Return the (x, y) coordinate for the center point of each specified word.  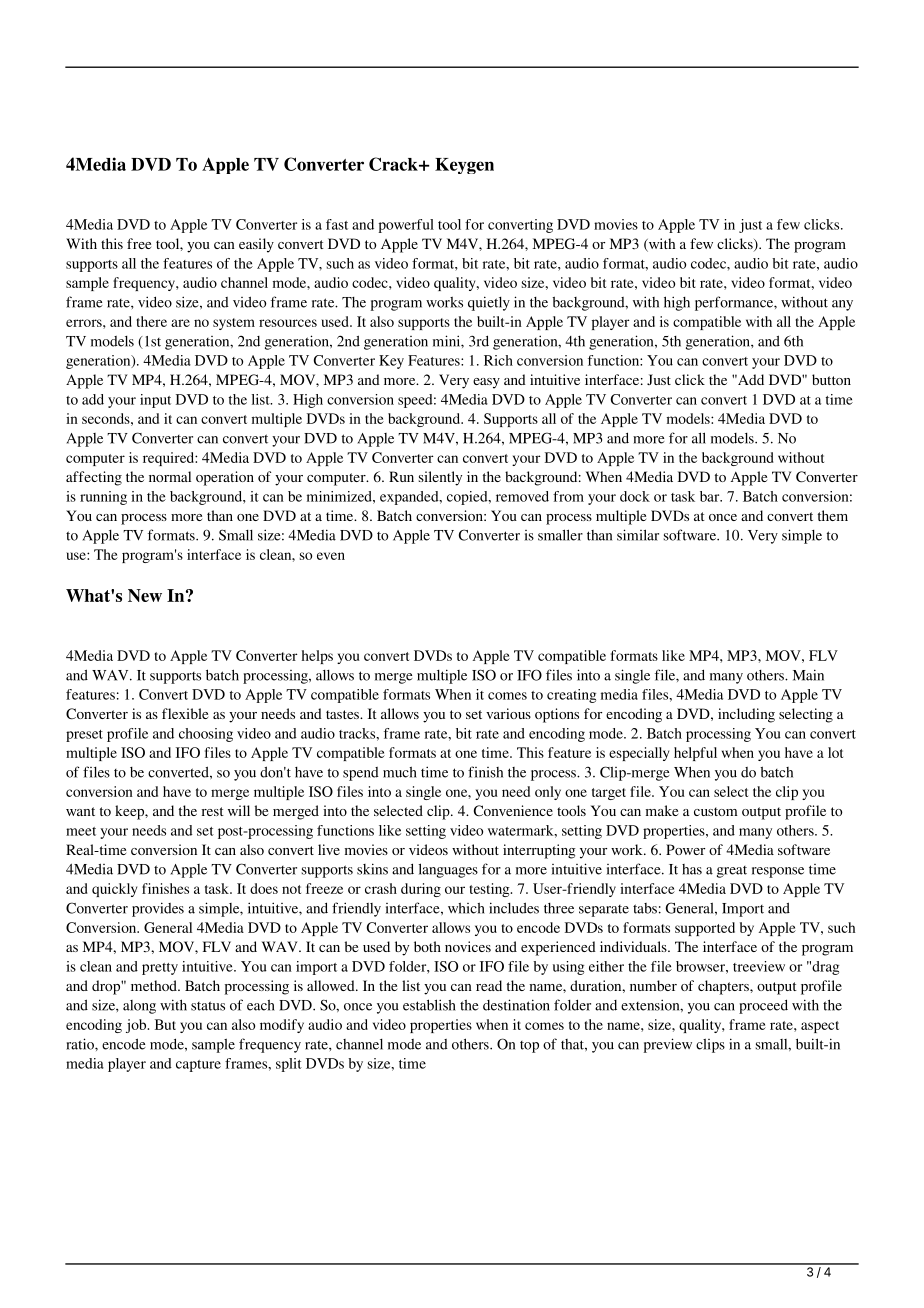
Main (808, 675)
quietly (489, 303)
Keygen (464, 166)
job (137, 1026)
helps (317, 657)
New (145, 595)
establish (429, 1005)
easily (256, 245)
